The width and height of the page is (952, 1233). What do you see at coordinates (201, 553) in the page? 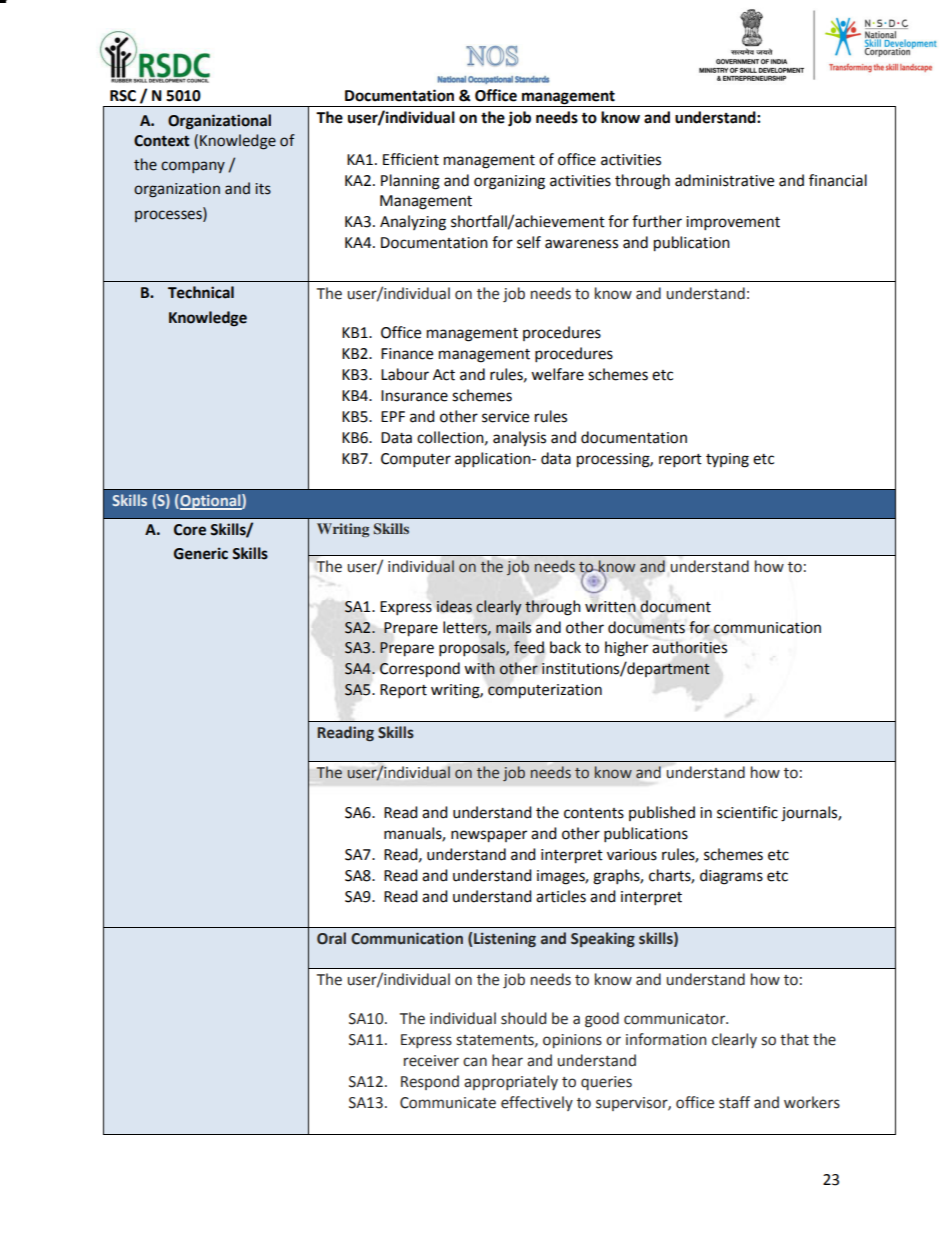
I see `Generic` at bounding box center [201, 553].
